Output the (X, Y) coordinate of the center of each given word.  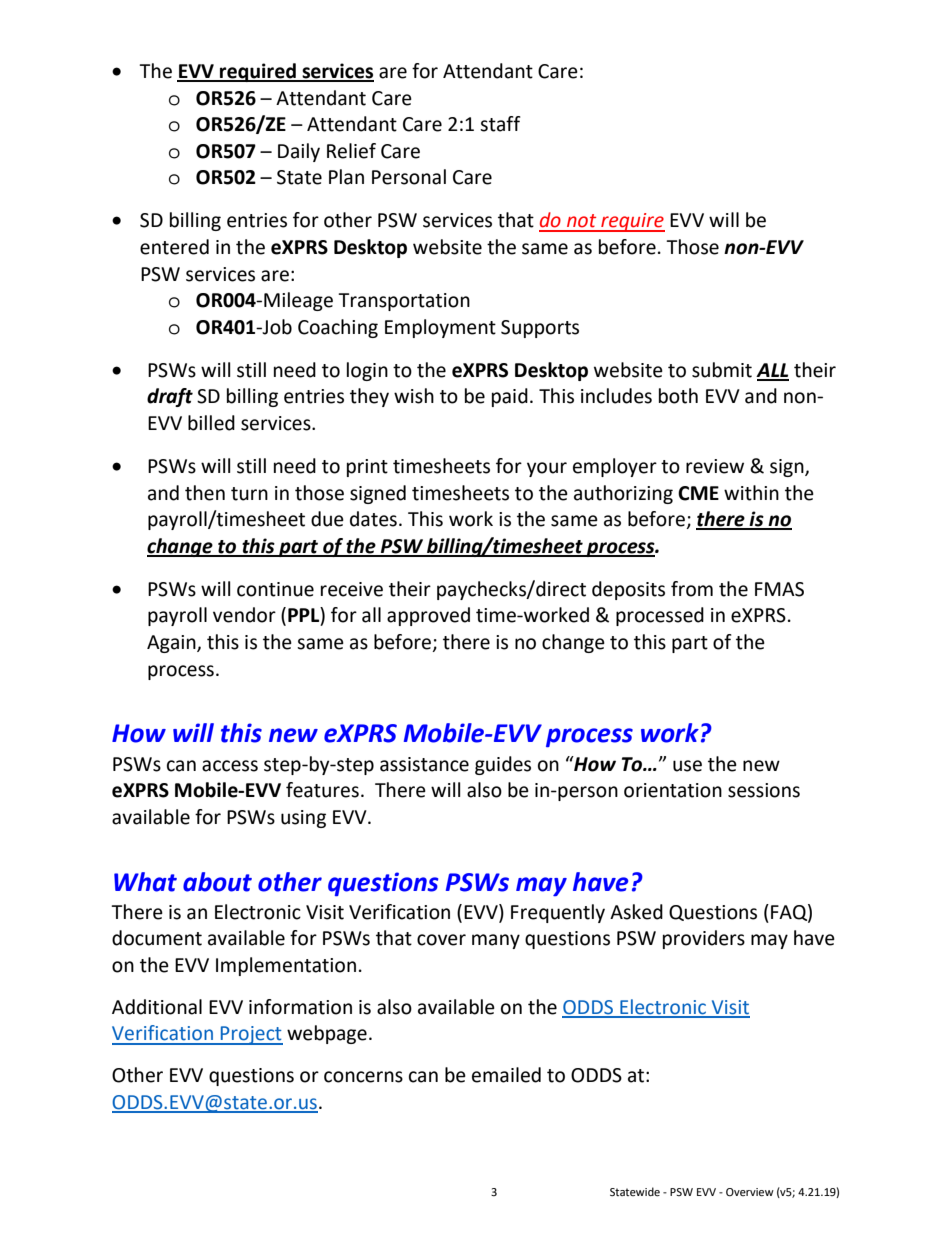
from (692, 589)
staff (500, 124)
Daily (299, 152)
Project (251, 1035)
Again (172, 644)
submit (722, 370)
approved (428, 616)
